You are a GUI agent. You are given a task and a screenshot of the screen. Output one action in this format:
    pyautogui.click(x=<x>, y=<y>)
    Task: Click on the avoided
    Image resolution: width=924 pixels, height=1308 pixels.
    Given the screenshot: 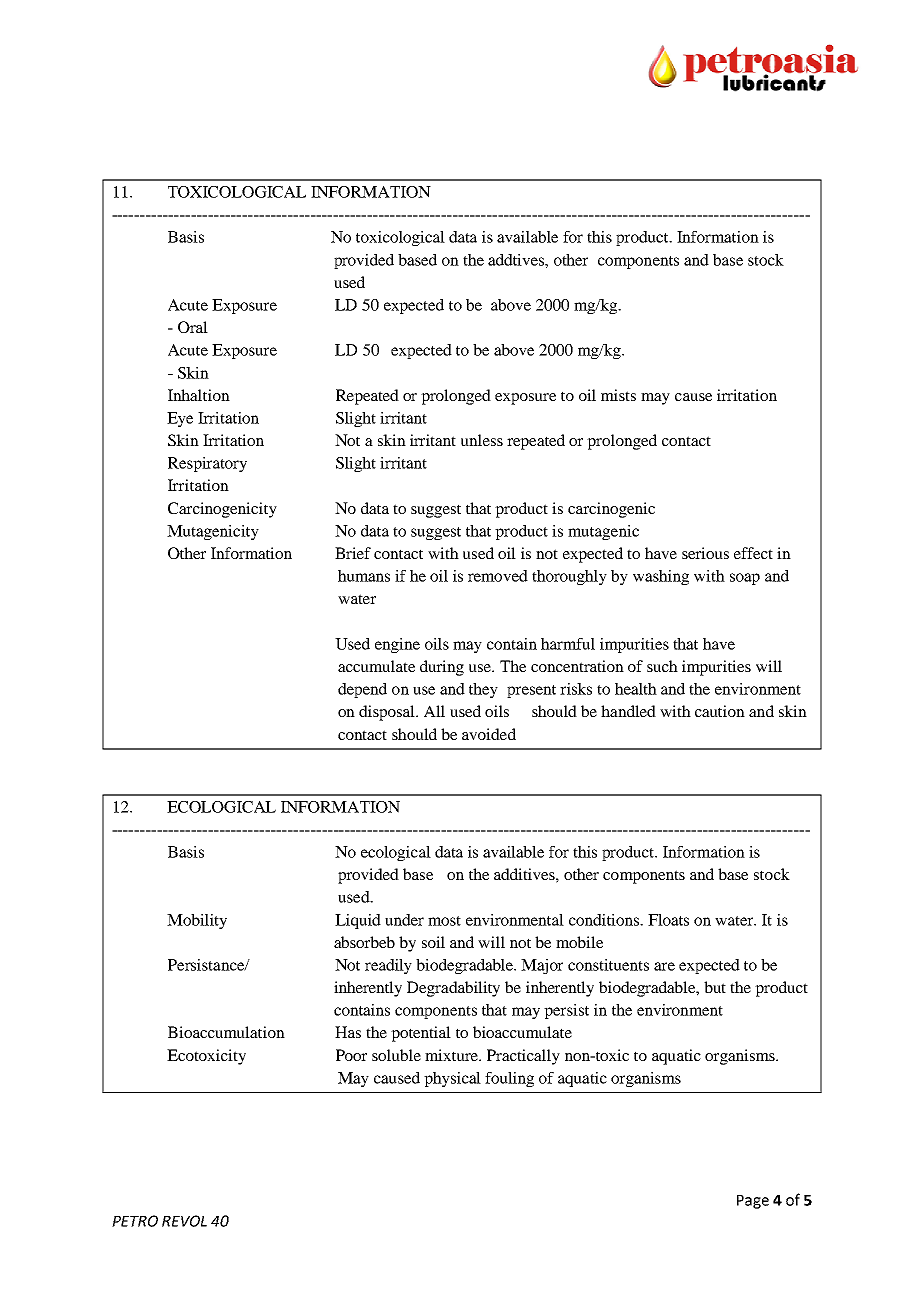 What is the action you would take?
    pyautogui.click(x=489, y=734)
